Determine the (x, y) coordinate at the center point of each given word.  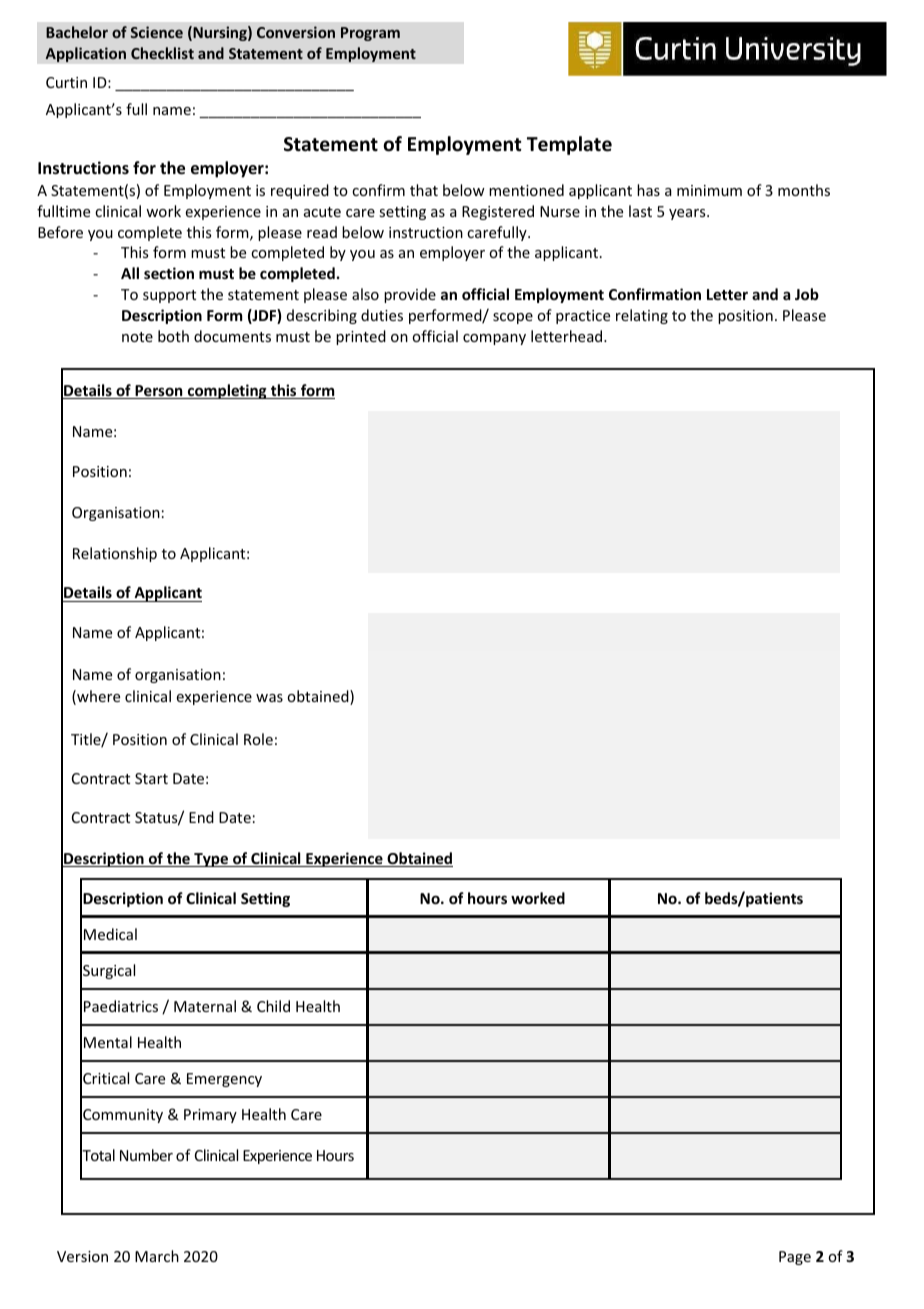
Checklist (162, 53)
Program (370, 34)
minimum (709, 190)
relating (642, 316)
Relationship (115, 554)
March (157, 1256)
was (269, 698)
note (137, 337)
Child (273, 1006)
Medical (110, 934)
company (494, 339)
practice (583, 317)
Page (795, 1258)
